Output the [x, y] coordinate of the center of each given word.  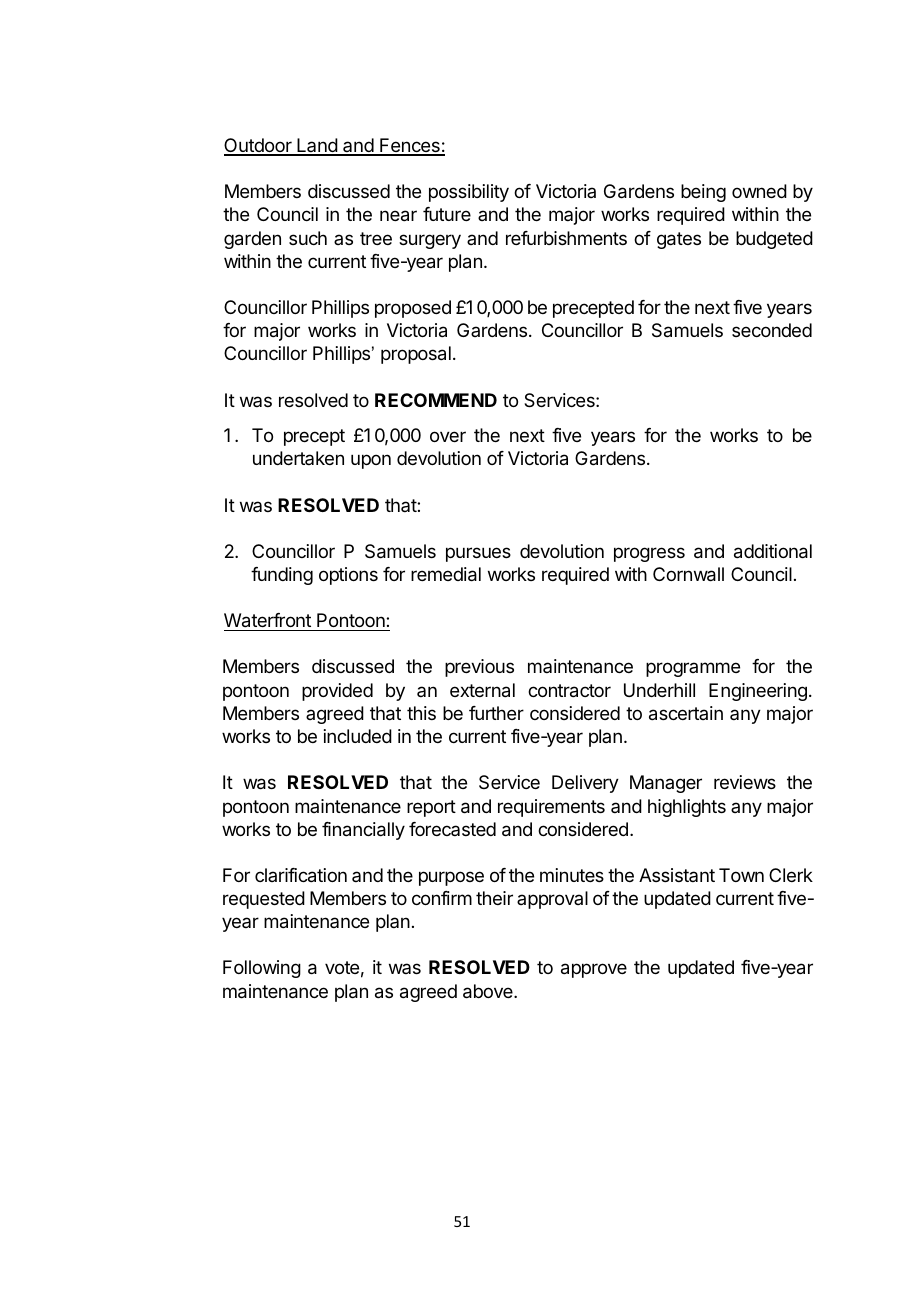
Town [741, 875]
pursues [478, 554]
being [703, 193]
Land [317, 146]
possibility [469, 193]
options [348, 576]
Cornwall [688, 574]
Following [262, 969]
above [489, 991]
